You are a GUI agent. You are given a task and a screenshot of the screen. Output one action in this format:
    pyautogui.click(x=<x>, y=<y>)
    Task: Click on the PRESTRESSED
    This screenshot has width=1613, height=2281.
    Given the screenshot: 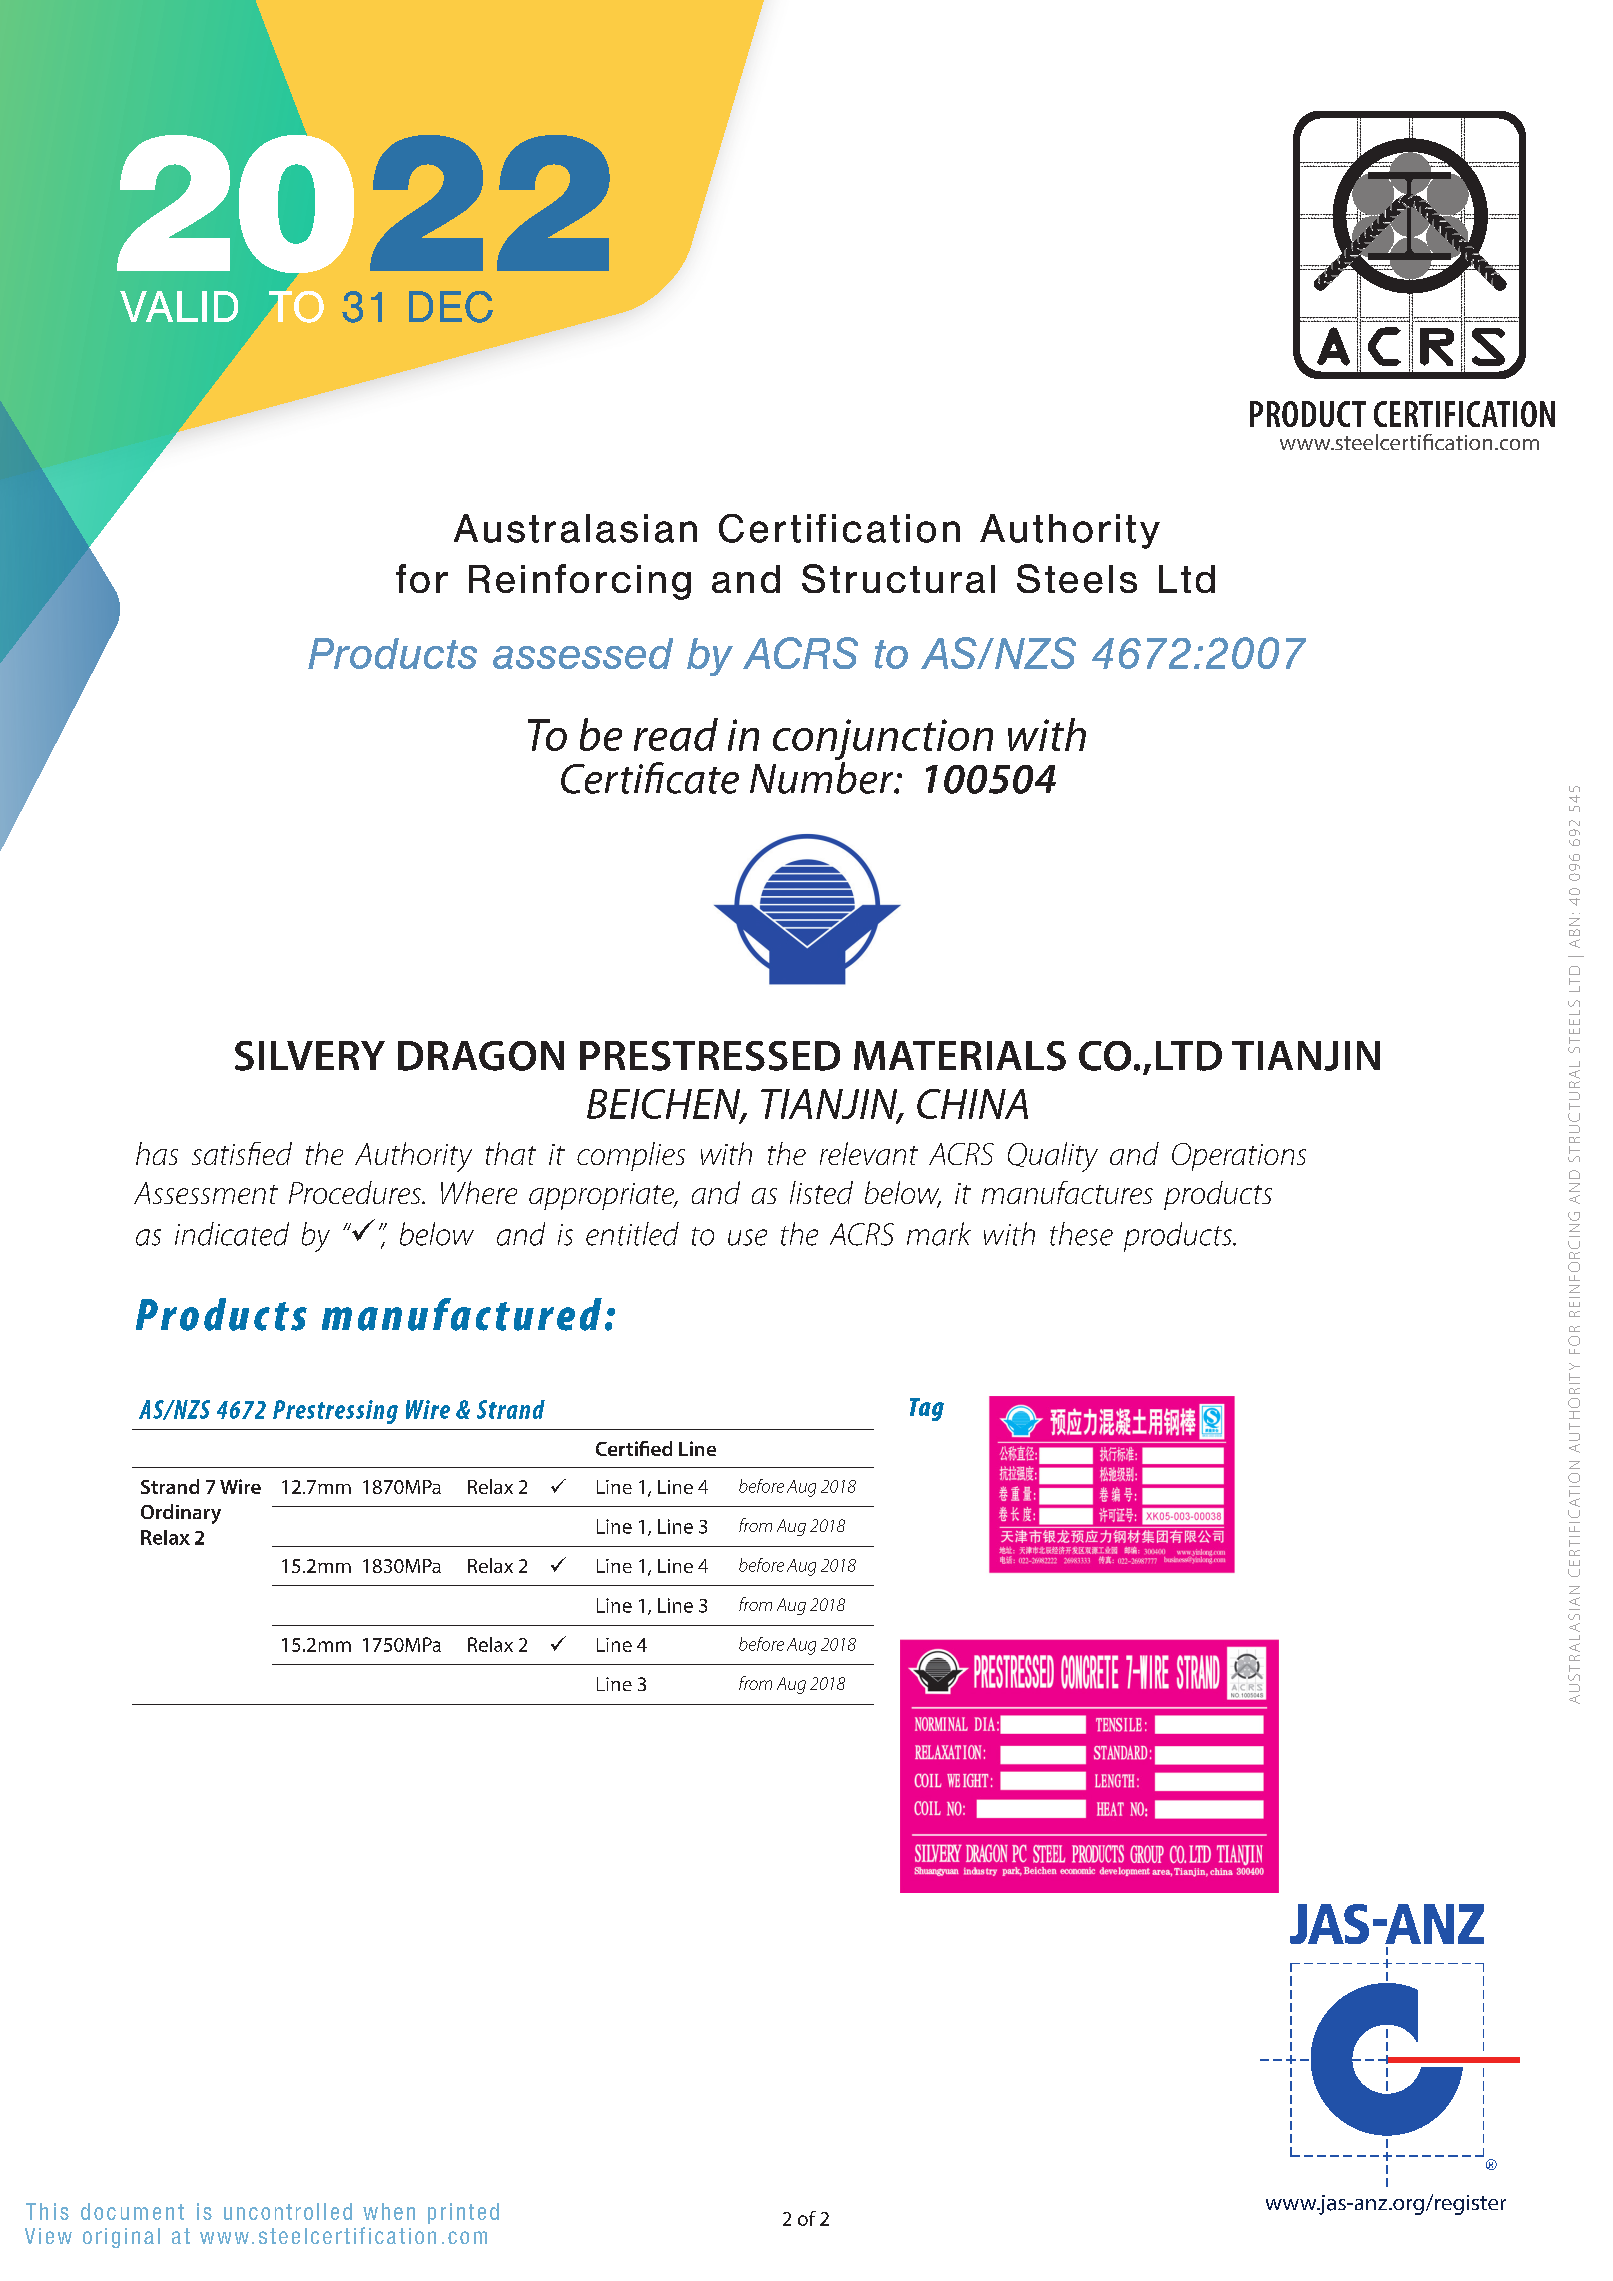 What is the action you would take?
    pyautogui.click(x=710, y=1056)
